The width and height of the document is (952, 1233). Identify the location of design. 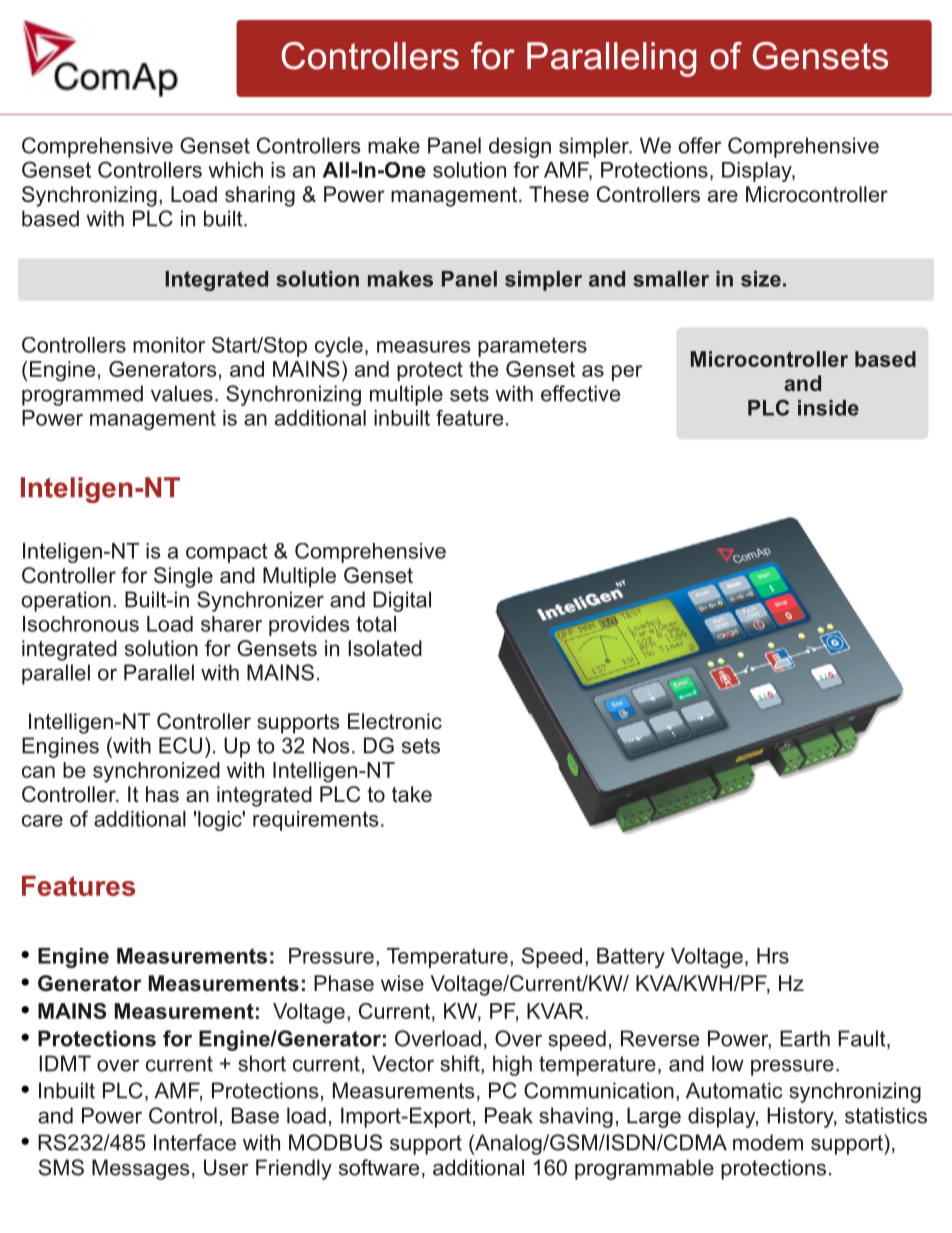
(520, 147).
